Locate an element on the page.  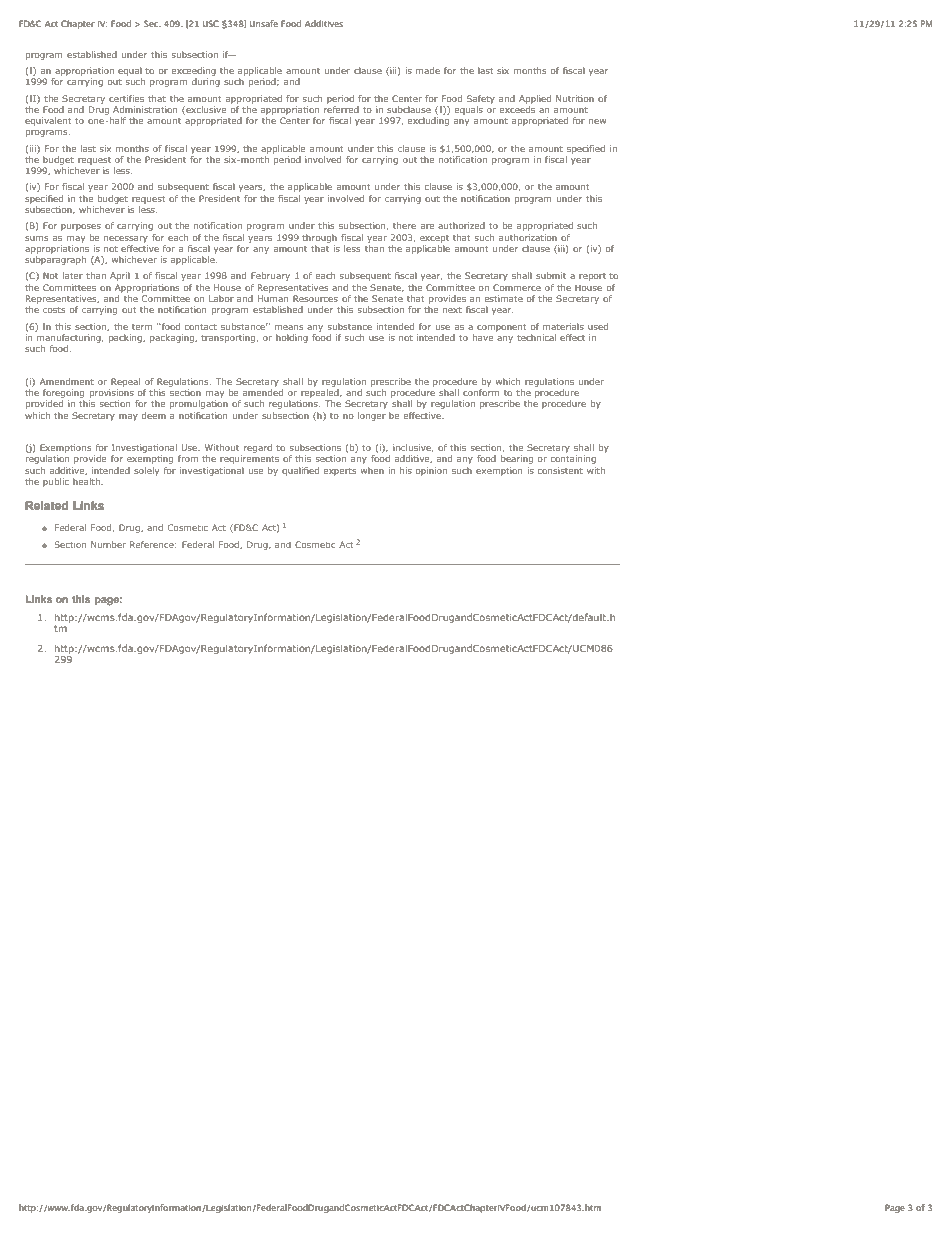
Unsafe is located at coordinates (264, 23).
